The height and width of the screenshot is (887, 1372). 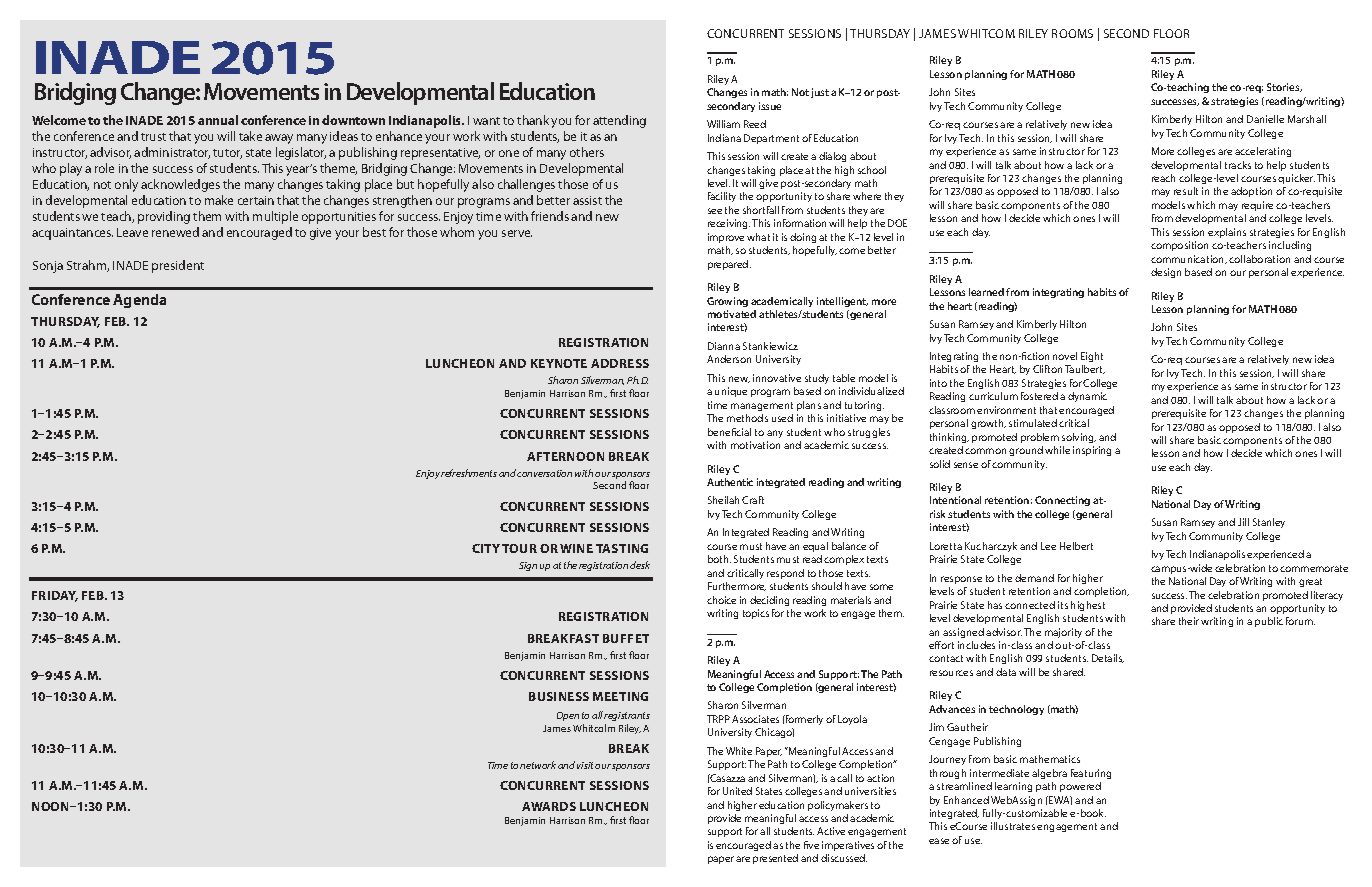 What do you see at coordinates (486, 548) in the screenshot?
I see `CITY` at bounding box center [486, 548].
